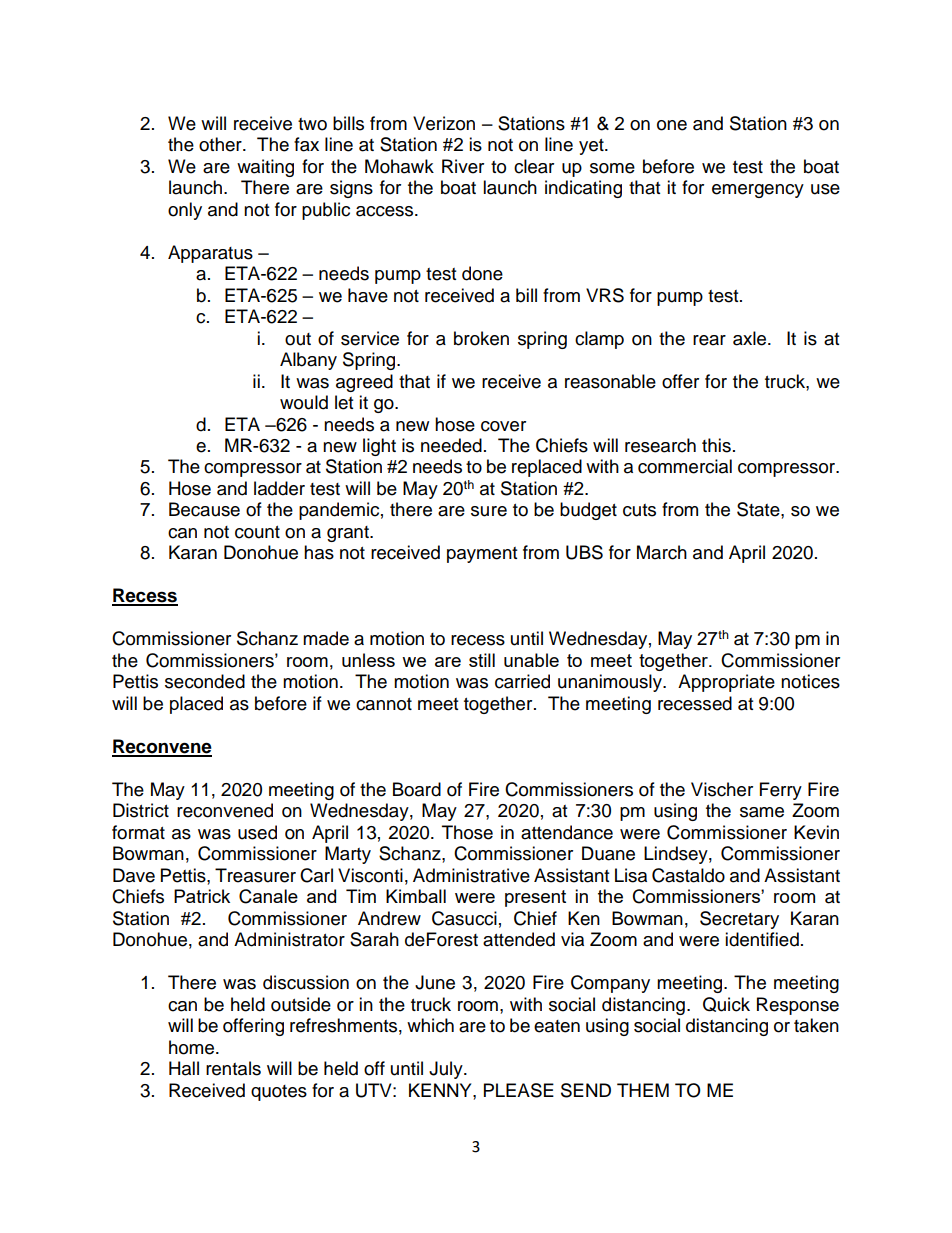 The width and height of the screenshot is (952, 1233). What do you see at coordinates (447, 1070) in the screenshot?
I see `July` at bounding box center [447, 1070].
